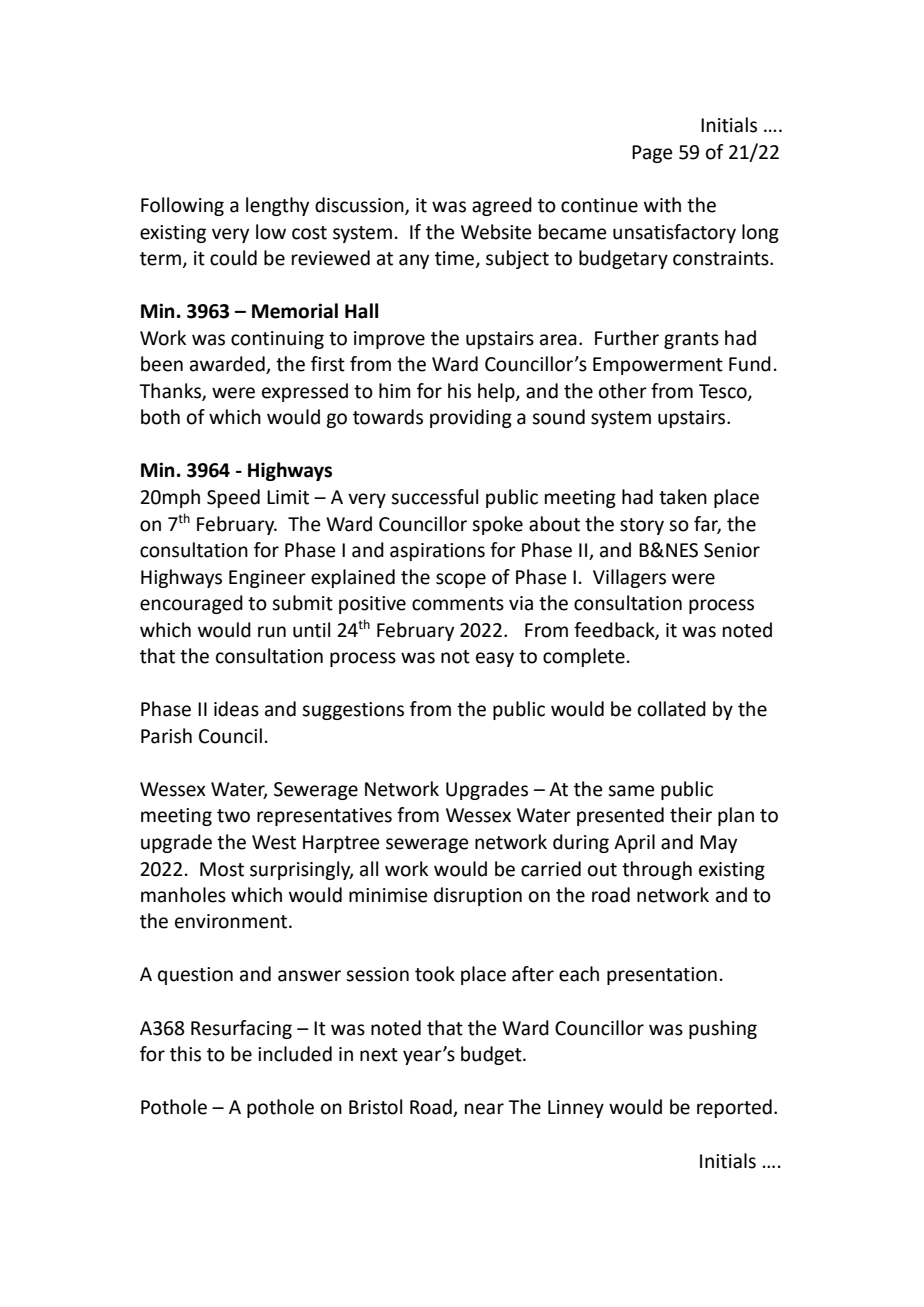 The height and width of the screenshot is (1307, 924). I want to click on their, so click(691, 815).
